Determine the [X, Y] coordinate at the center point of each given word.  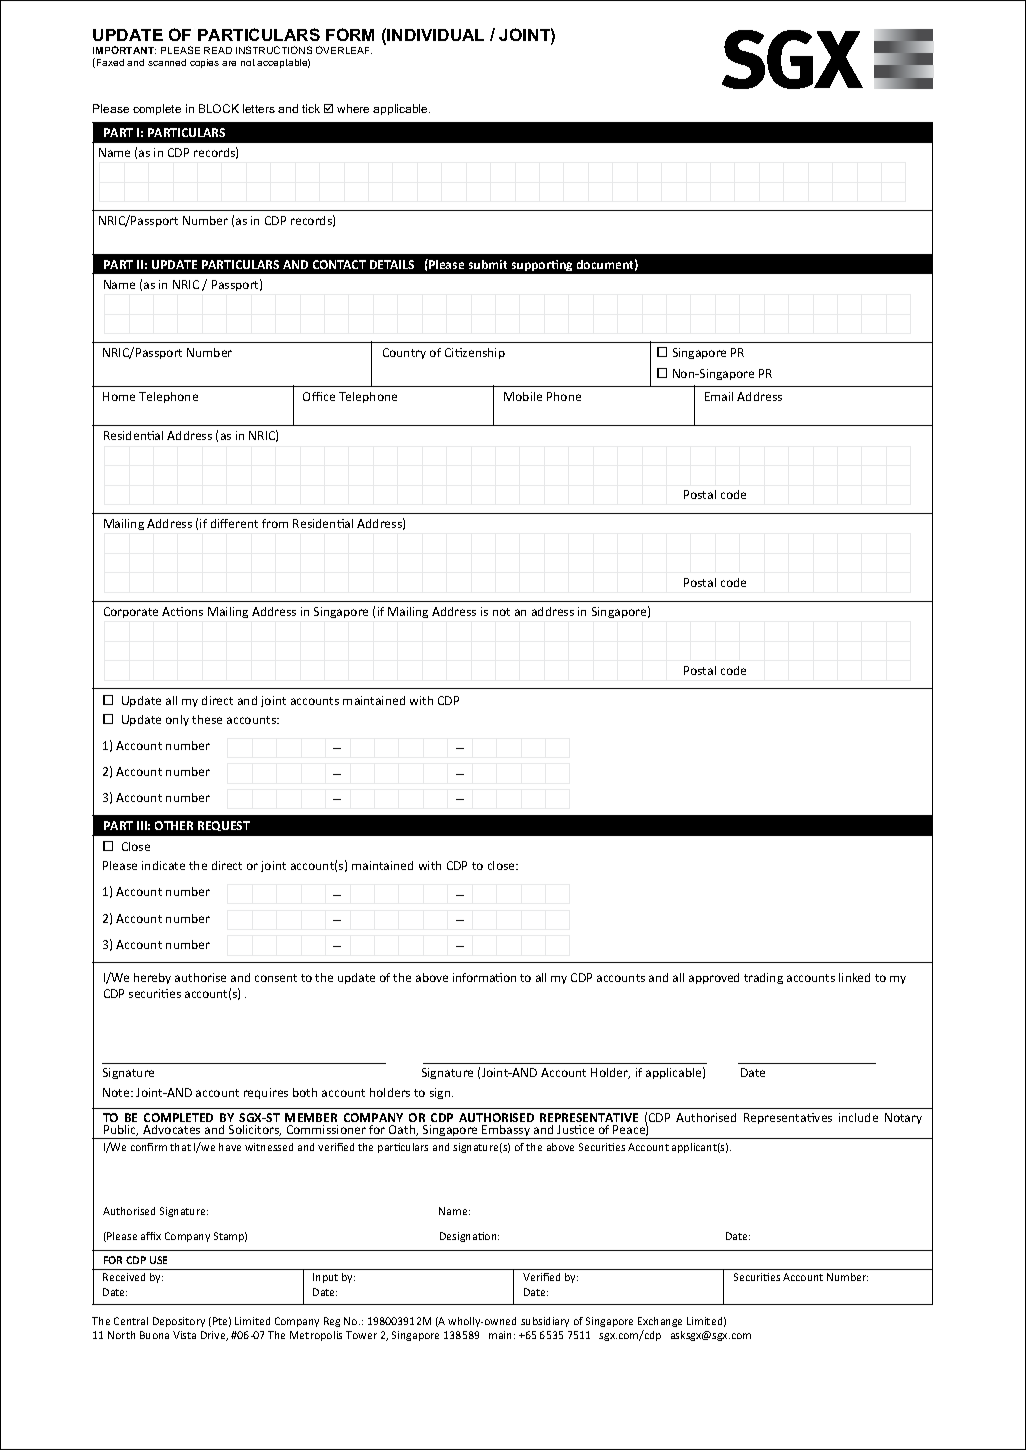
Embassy [507, 1132]
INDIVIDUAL [435, 35]
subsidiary [545, 1322]
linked [854, 977]
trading [763, 978]
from [275, 523]
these [207, 719]
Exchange [660, 1322]
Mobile [523, 396]
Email [719, 396]
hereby [152, 978]
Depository [179, 1322]
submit [488, 264]
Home [119, 396]
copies [204, 63]
